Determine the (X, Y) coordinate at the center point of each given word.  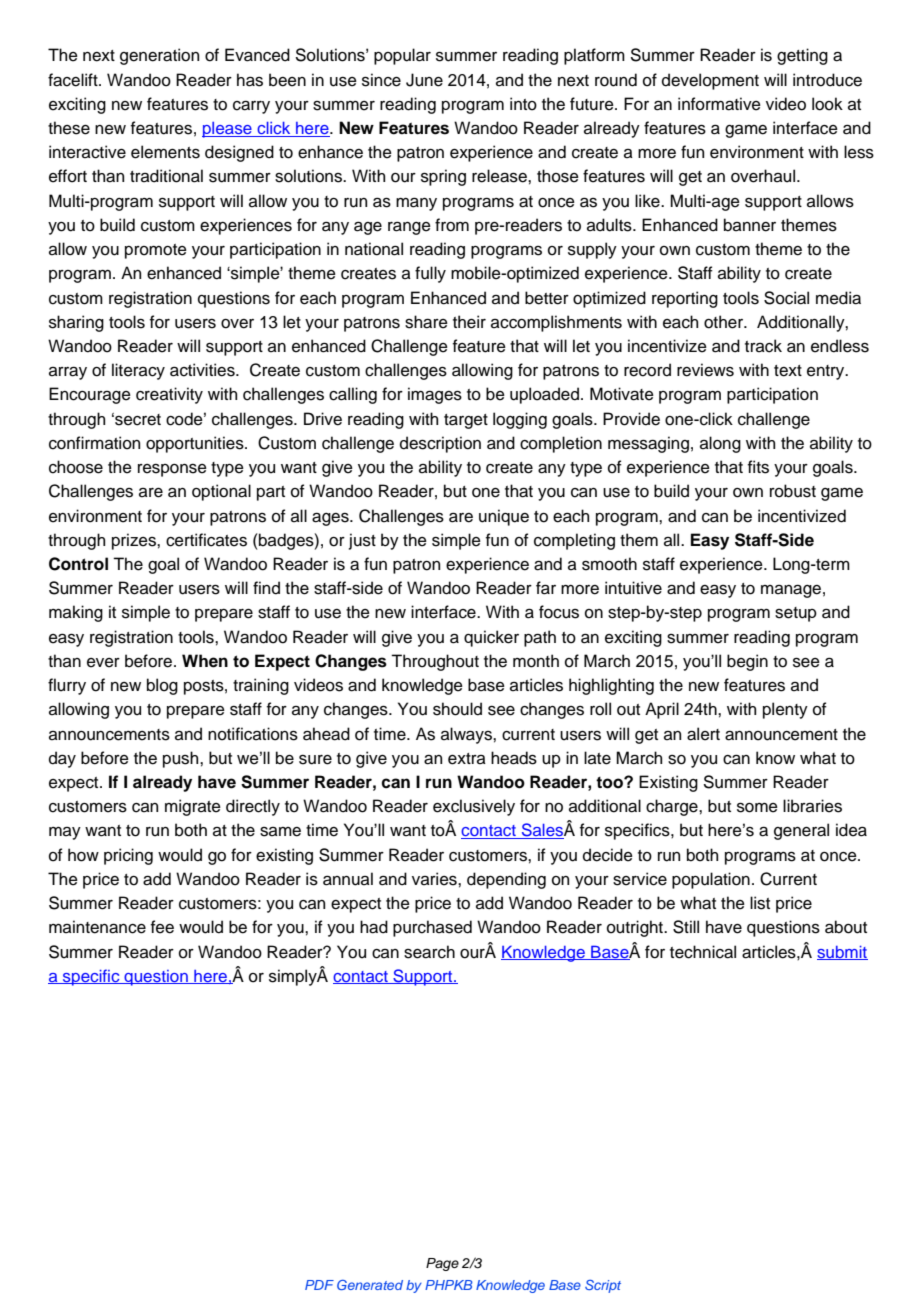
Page (442, 1264)
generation (159, 56)
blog (162, 686)
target (466, 421)
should (457, 709)
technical (703, 952)
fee (162, 927)
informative (719, 104)
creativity (169, 395)
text (788, 371)
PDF (319, 1285)
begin (747, 662)
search (429, 952)
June (424, 80)
